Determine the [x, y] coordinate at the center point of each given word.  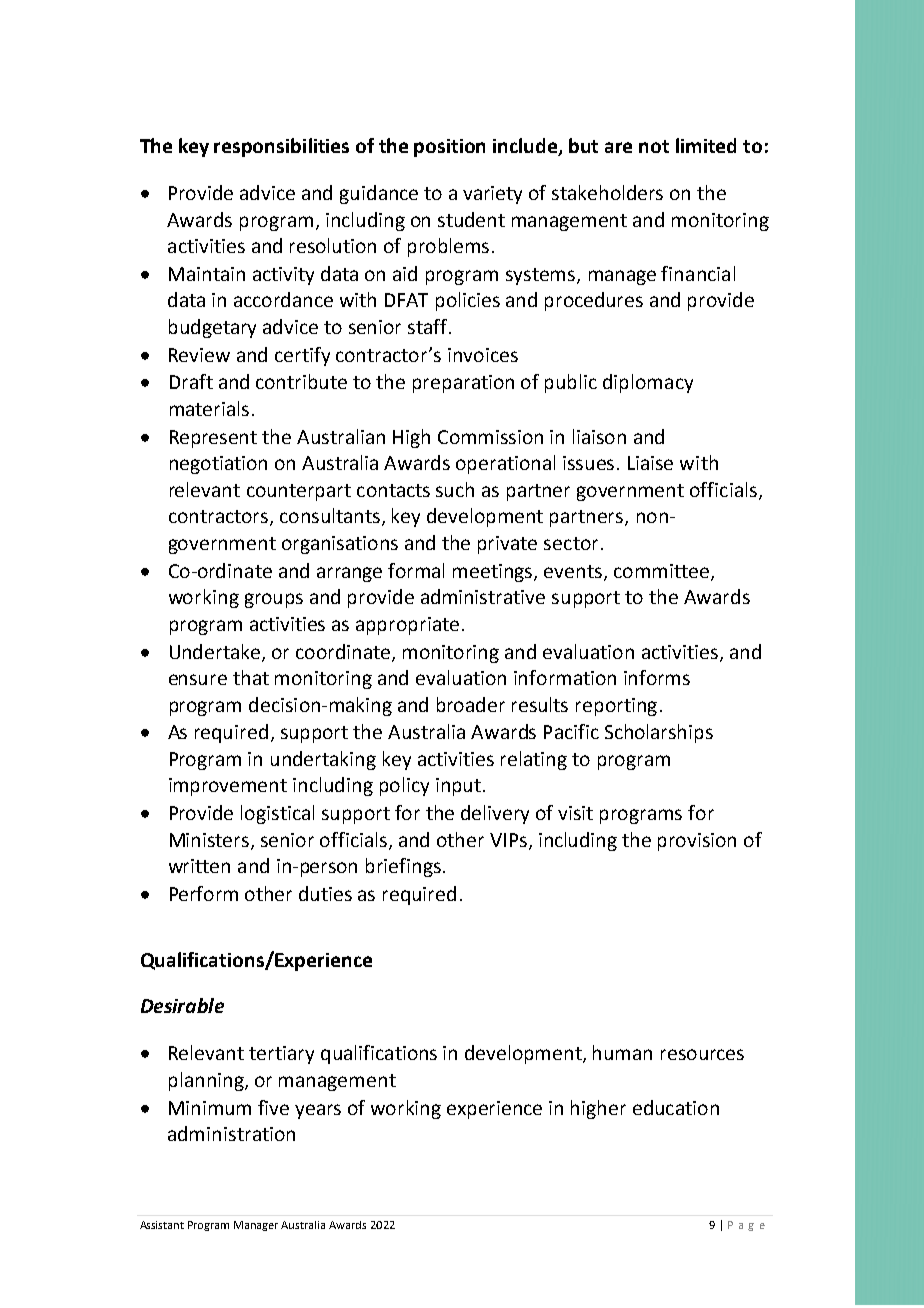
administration [231, 1133]
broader [471, 704]
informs [657, 677]
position [449, 148]
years [318, 1111]
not [654, 146]
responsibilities [281, 147]
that [251, 677]
